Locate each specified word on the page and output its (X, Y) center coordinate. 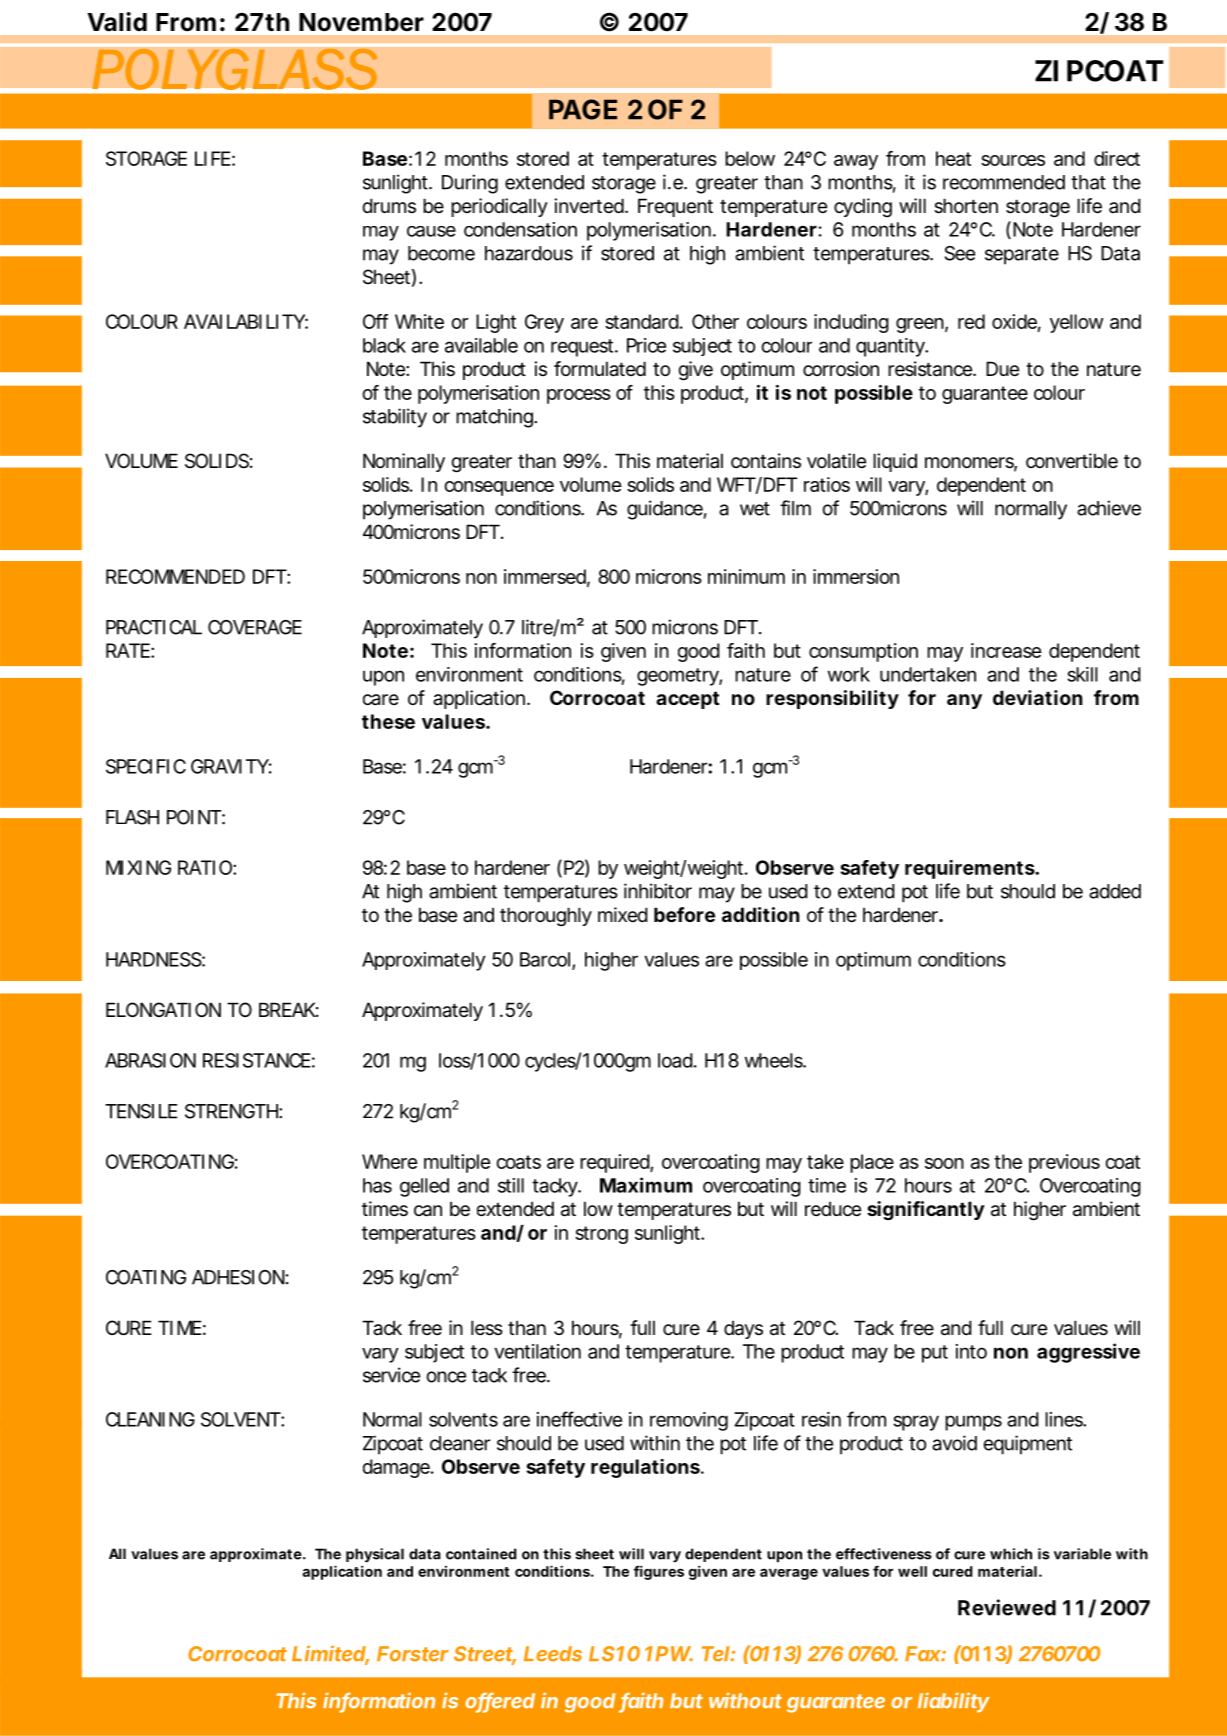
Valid (117, 22)
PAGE (583, 109)
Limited (330, 1654)
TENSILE (141, 1111)
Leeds (553, 1654)
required (615, 1163)
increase (1006, 650)
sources (1013, 160)
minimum (746, 576)
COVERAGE (255, 627)
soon (944, 1163)
